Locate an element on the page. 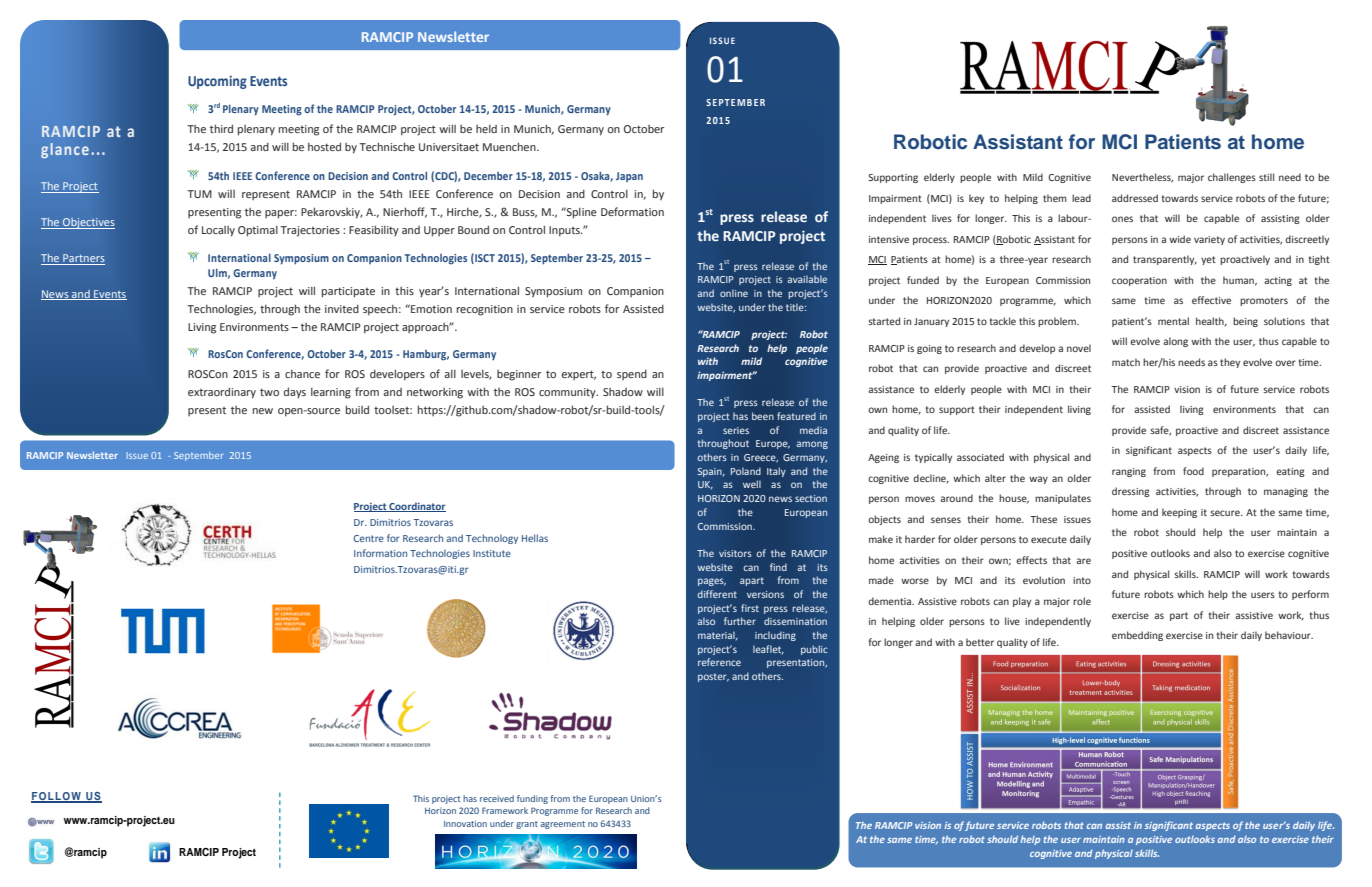 The height and width of the page is (887, 1372). embedding is located at coordinates (1137, 636).
